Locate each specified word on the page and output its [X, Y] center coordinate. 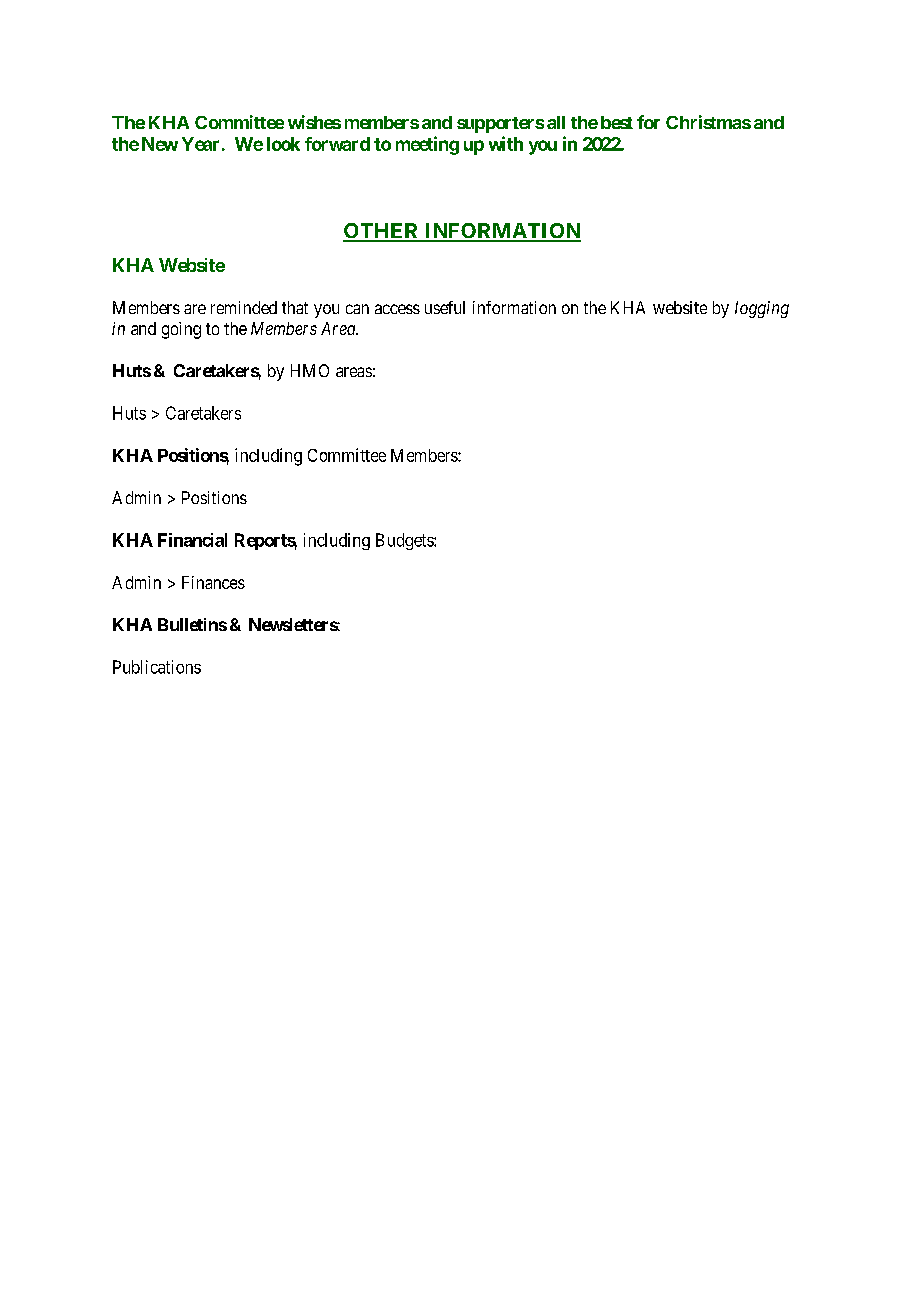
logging [762, 309]
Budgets [405, 541]
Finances [213, 582]
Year [200, 144]
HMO [310, 370]
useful [445, 307]
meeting [427, 145]
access [397, 309]
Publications [157, 667]
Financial [192, 540]
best [617, 122]
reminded [244, 307]
